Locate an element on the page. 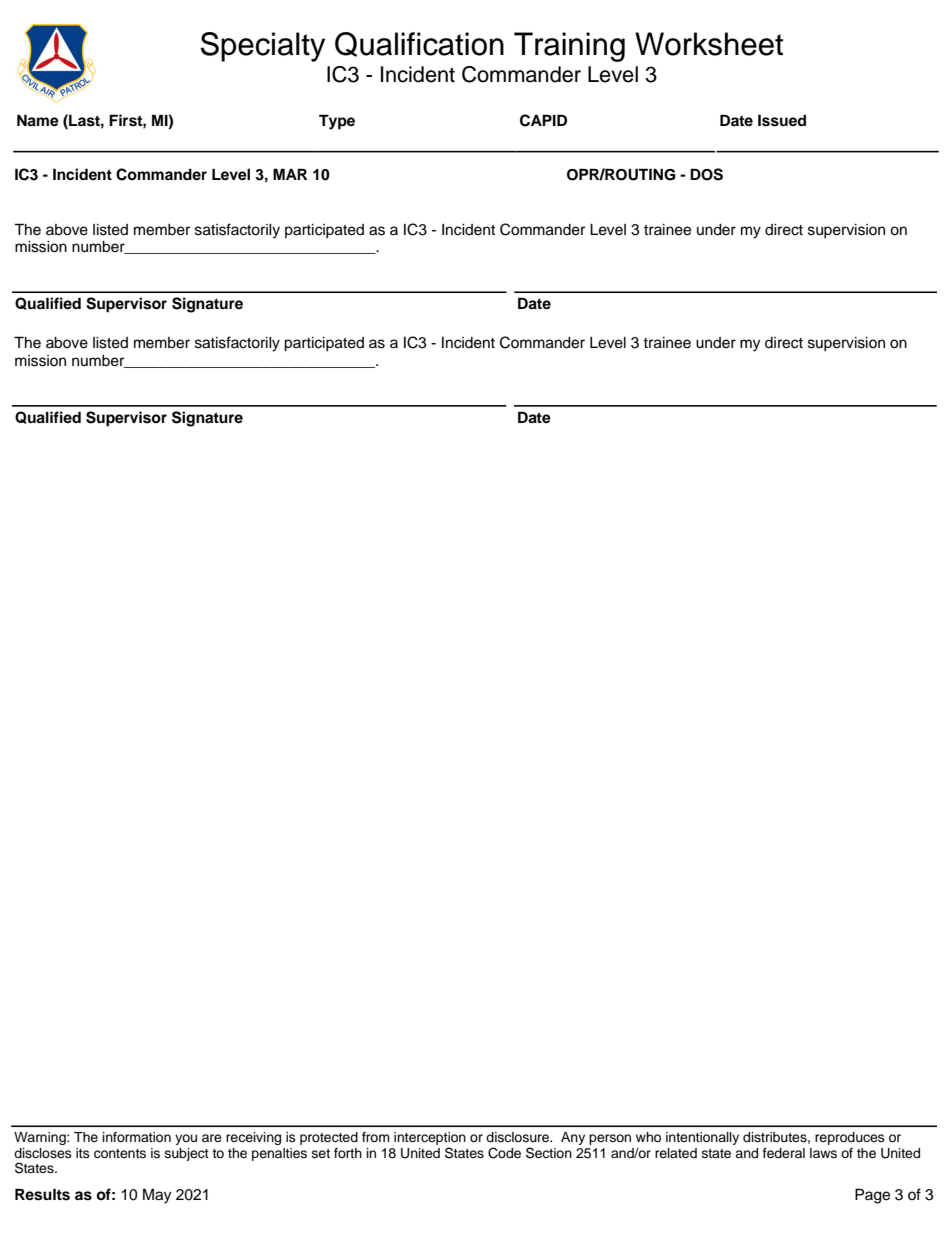 This page has width=952, height=1233. Issued is located at coordinates (782, 120).
